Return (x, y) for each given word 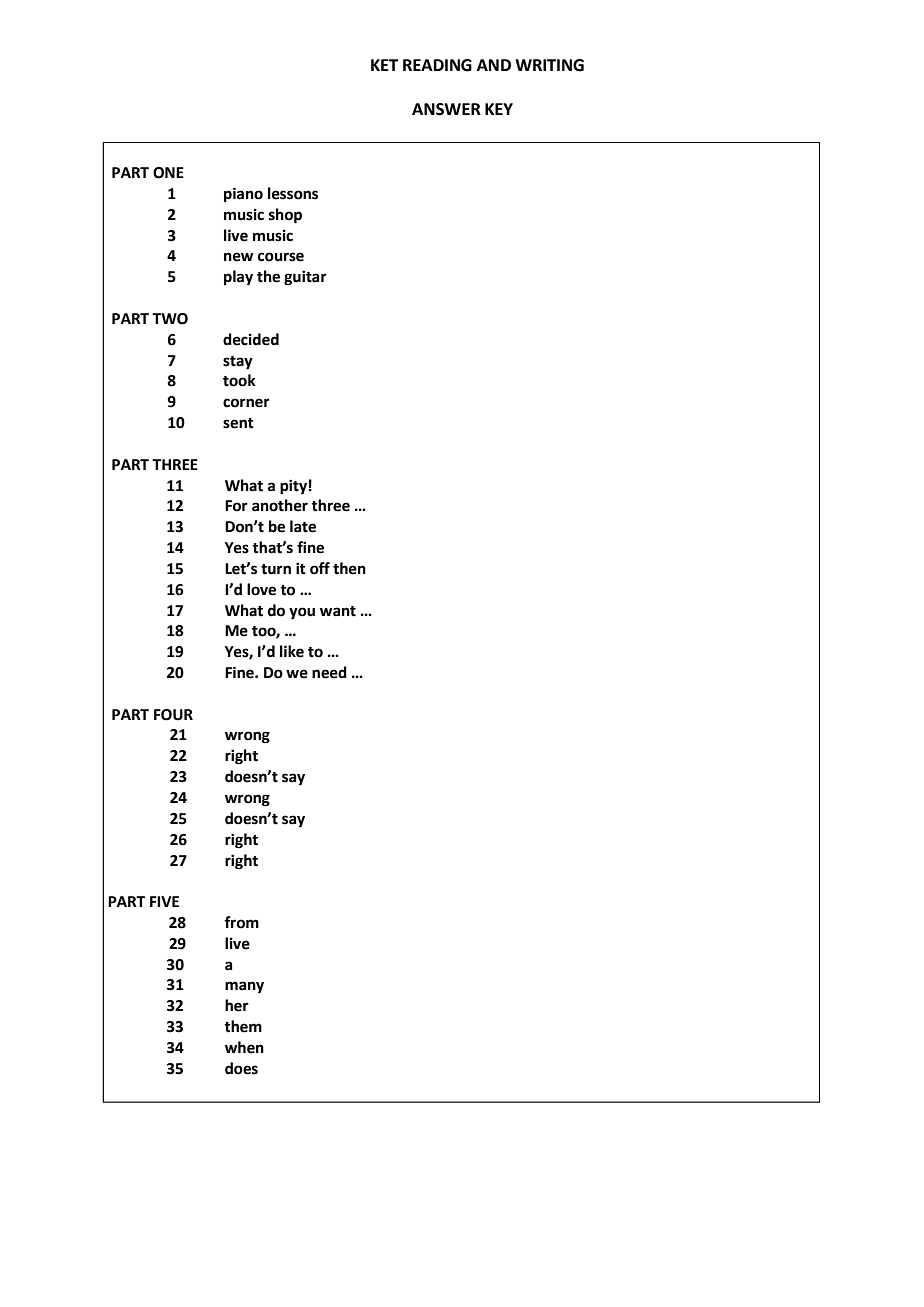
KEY (499, 109)
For (236, 506)
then (349, 568)
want (338, 611)
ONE (168, 173)
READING (437, 65)
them (243, 1026)
